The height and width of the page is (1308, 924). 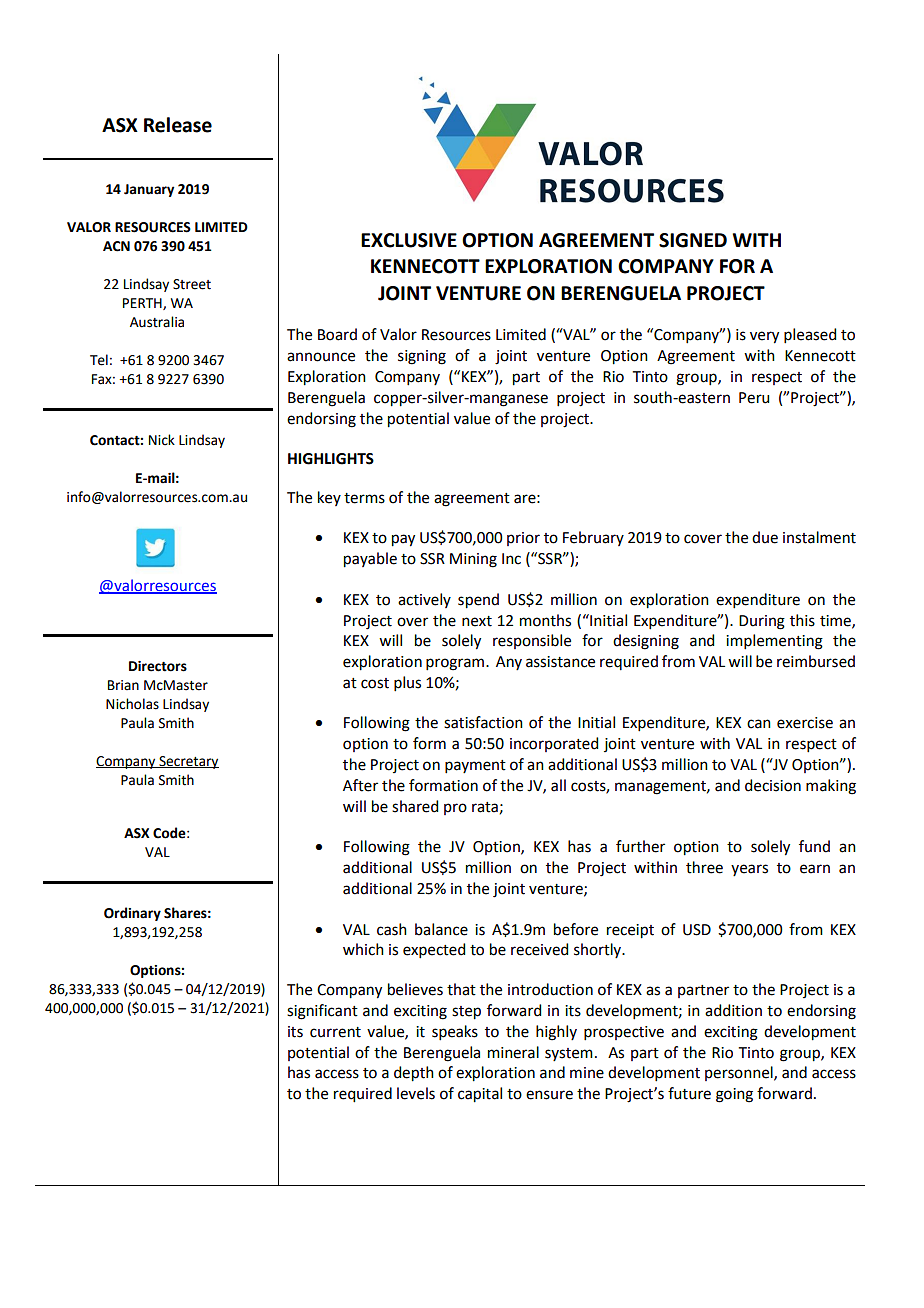 What do you see at coordinates (478, 601) in the page?
I see `spend` at bounding box center [478, 601].
